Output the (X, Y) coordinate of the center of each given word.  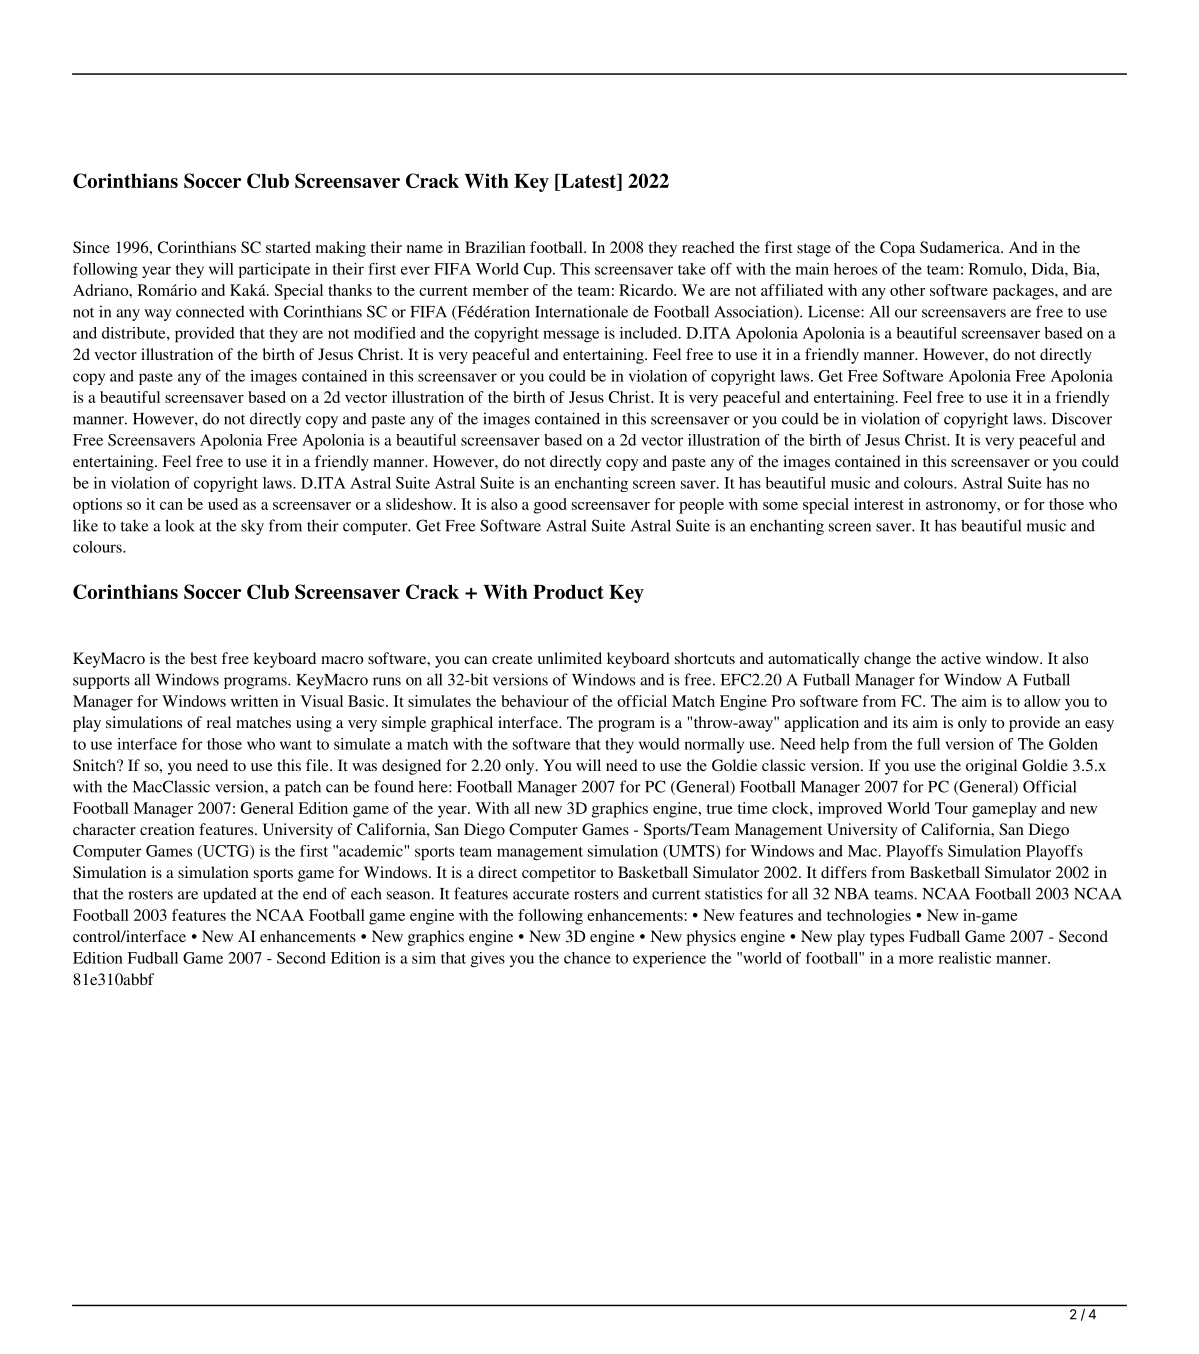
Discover (1082, 418)
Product (568, 592)
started (288, 247)
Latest (588, 182)
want (296, 745)
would (659, 744)
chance (587, 958)
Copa (897, 249)
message (571, 336)
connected (210, 311)
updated (230, 895)
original (991, 767)
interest (879, 504)
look (180, 525)
